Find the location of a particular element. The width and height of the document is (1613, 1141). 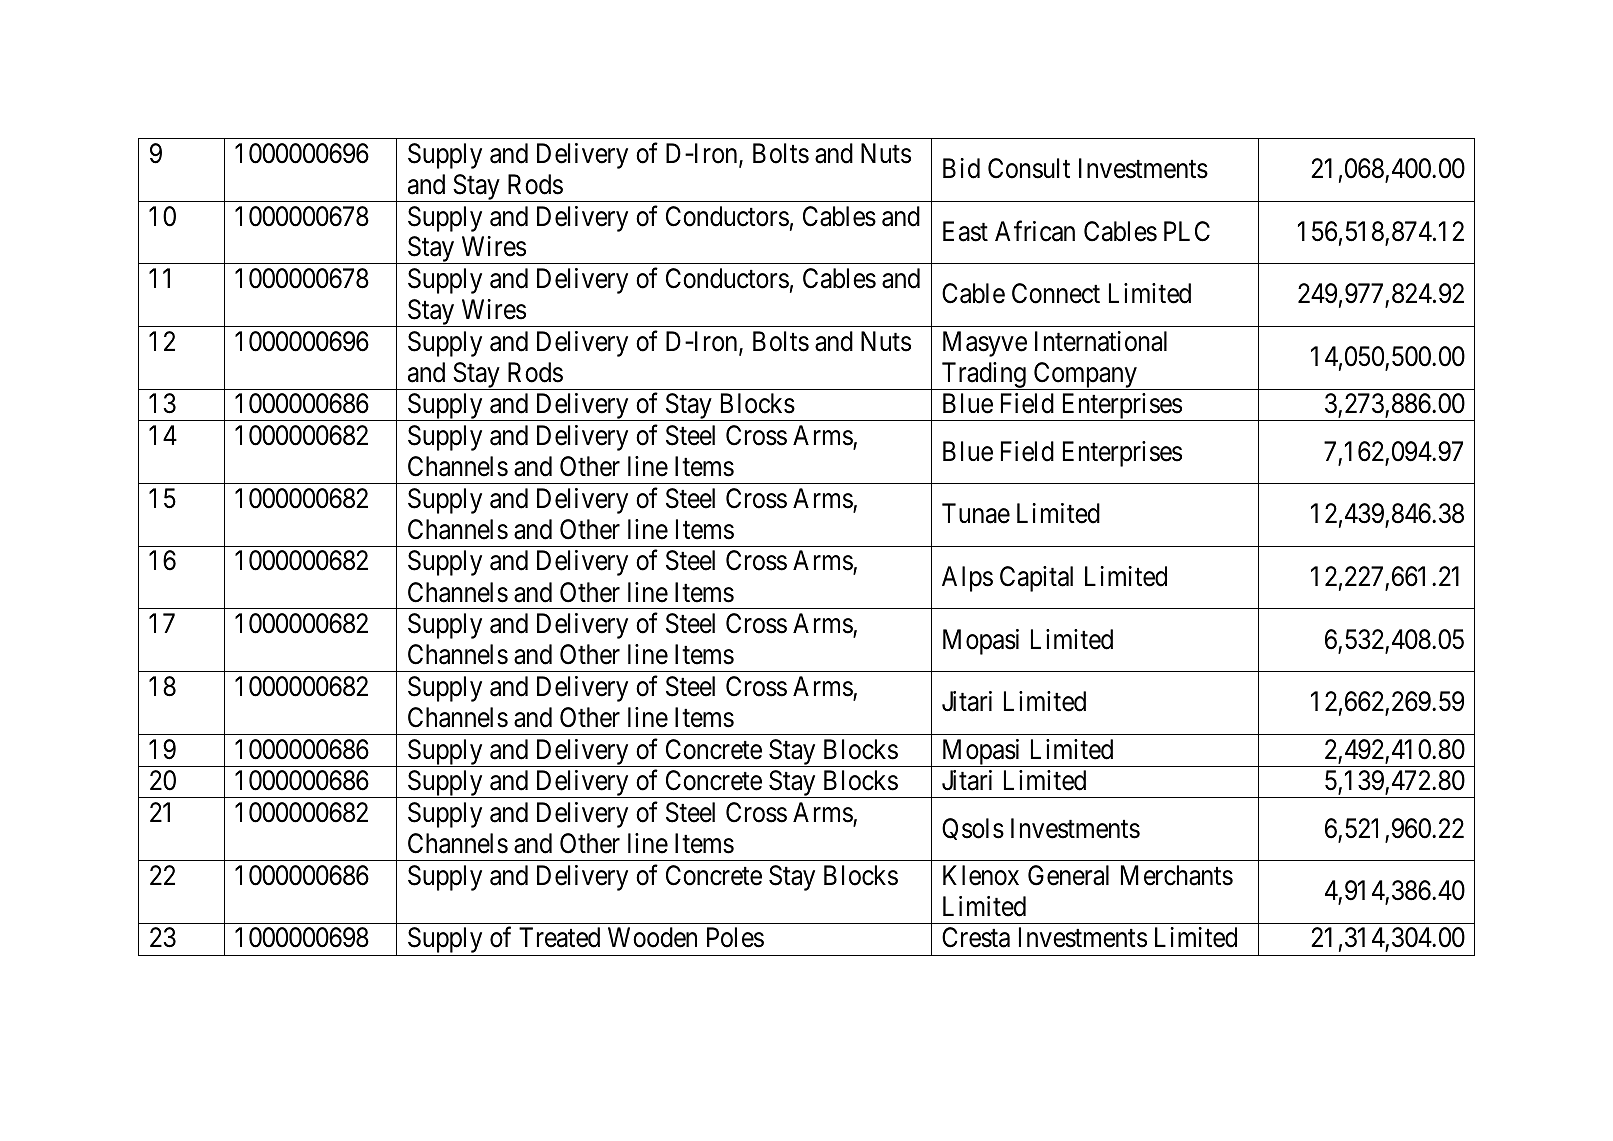

Treated is located at coordinates (559, 937).
